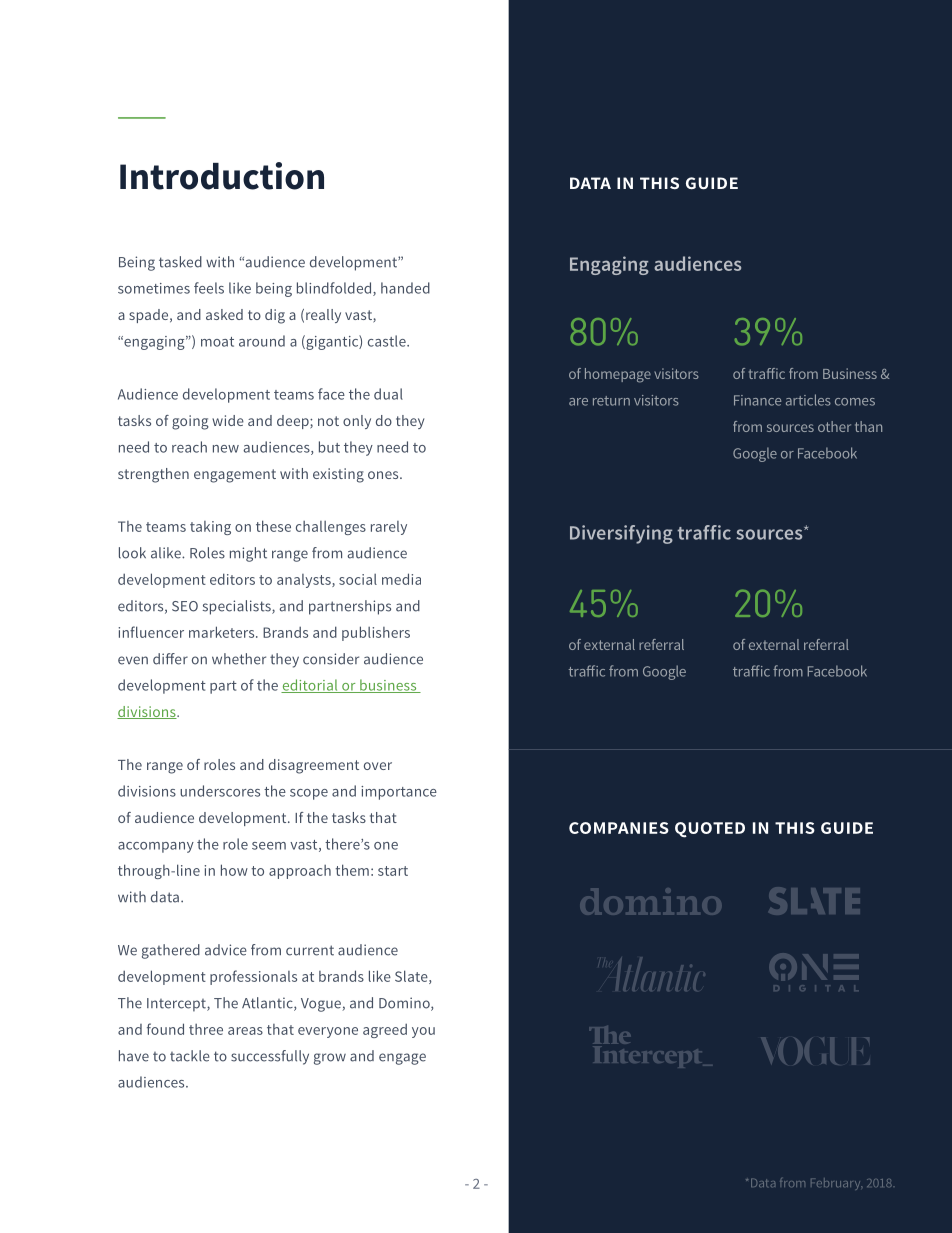 This page has height=1233, width=952. What do you see at coordinates (808, 400) in the page?
I see `articles` at bounding box center [808, 400].
